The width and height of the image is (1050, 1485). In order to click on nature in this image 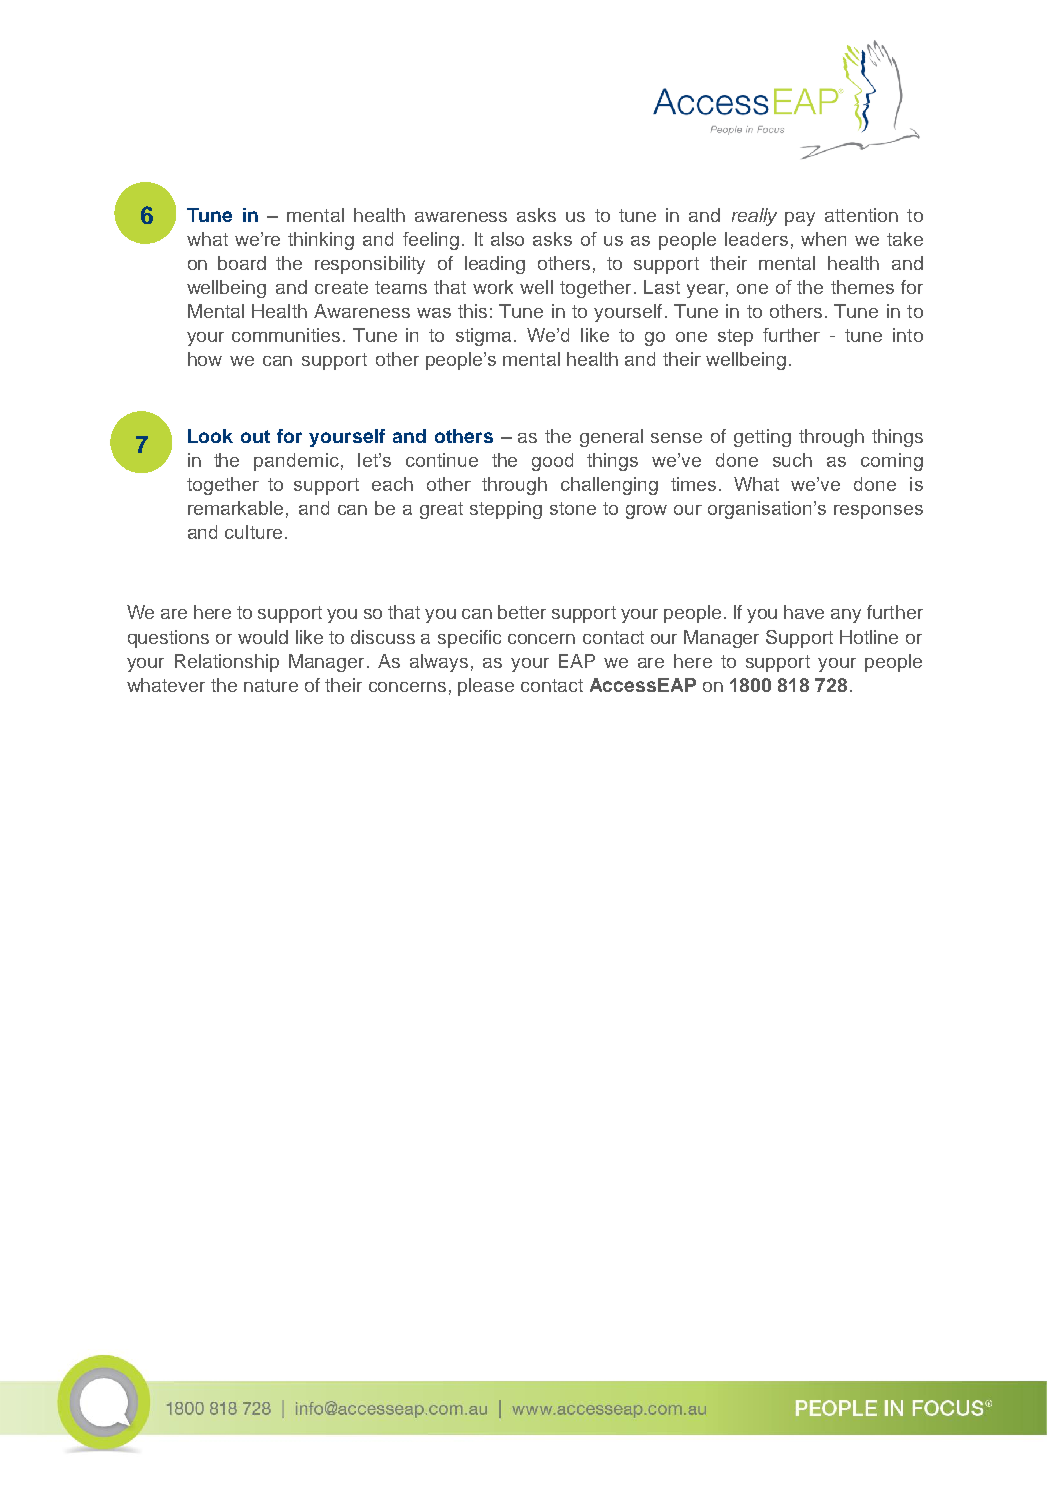, I will do `click(271, 685)`.
